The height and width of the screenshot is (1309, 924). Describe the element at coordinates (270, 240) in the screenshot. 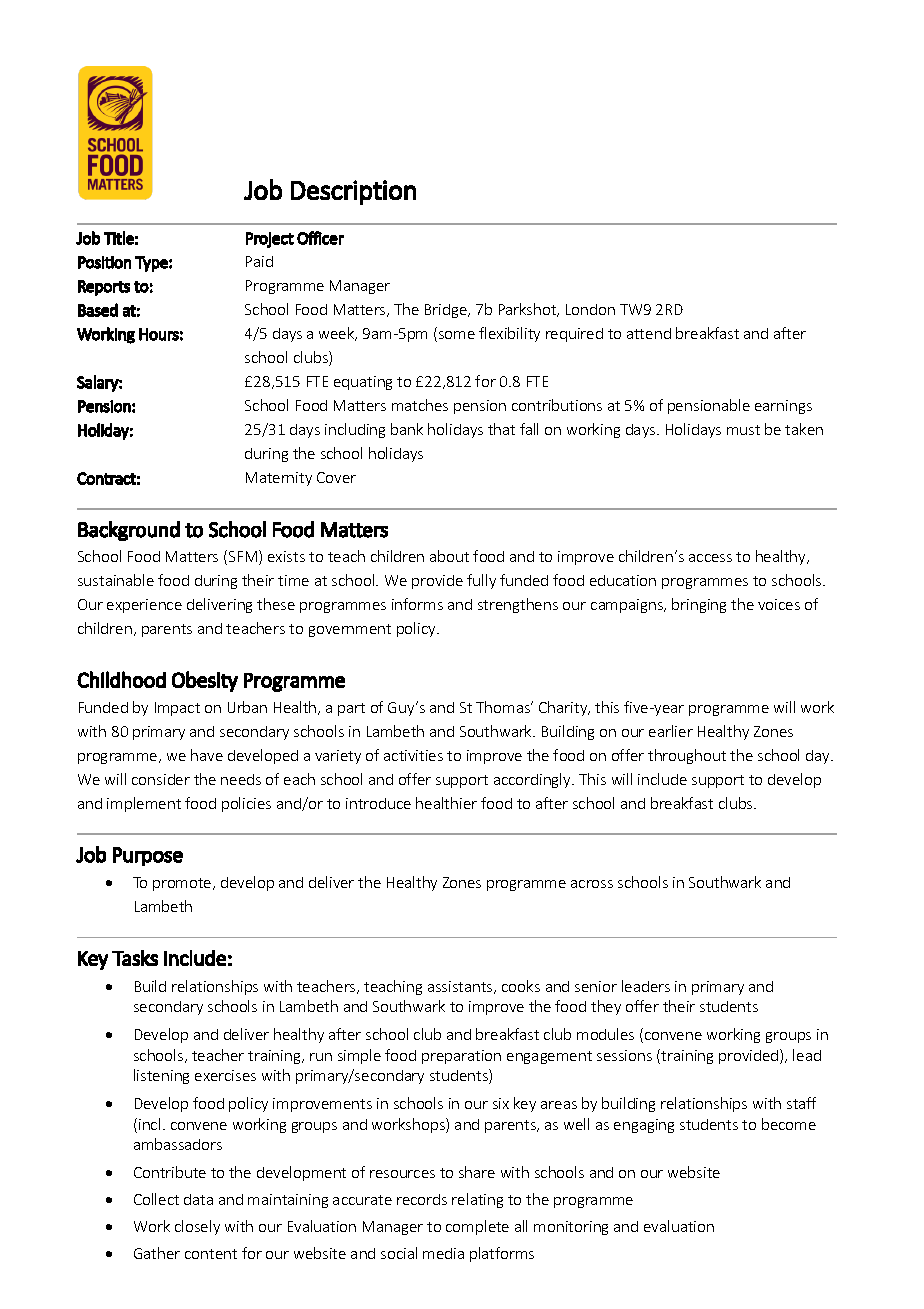

I see `Project` at that location.
